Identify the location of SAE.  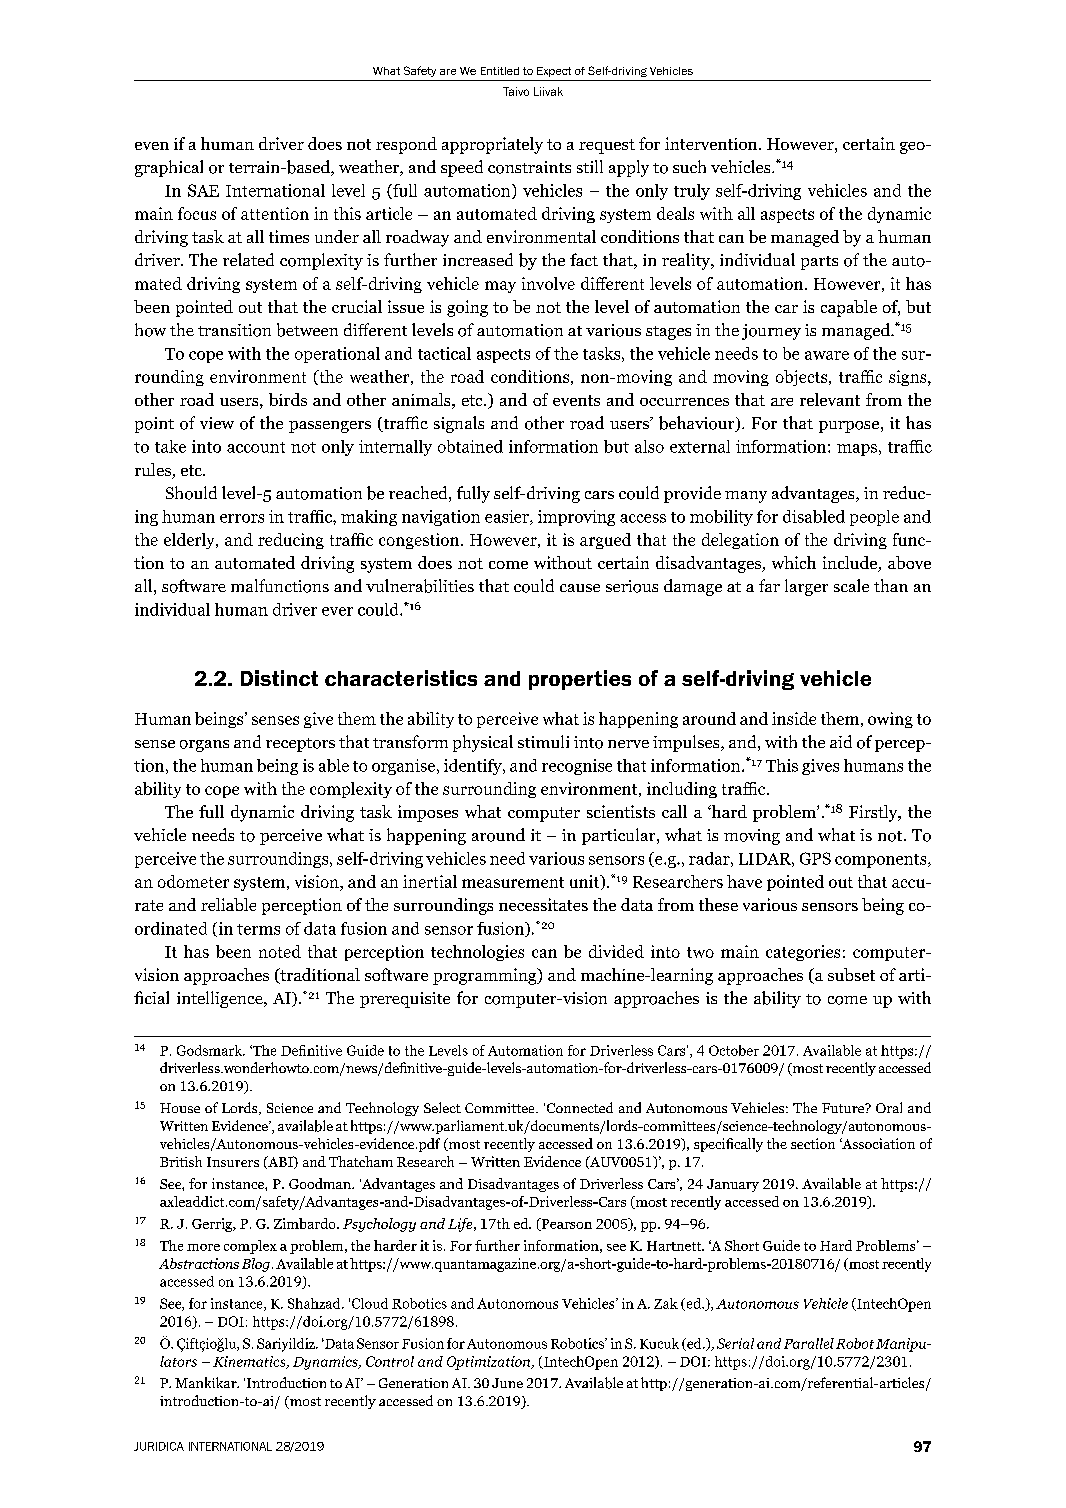
(203, 190).
